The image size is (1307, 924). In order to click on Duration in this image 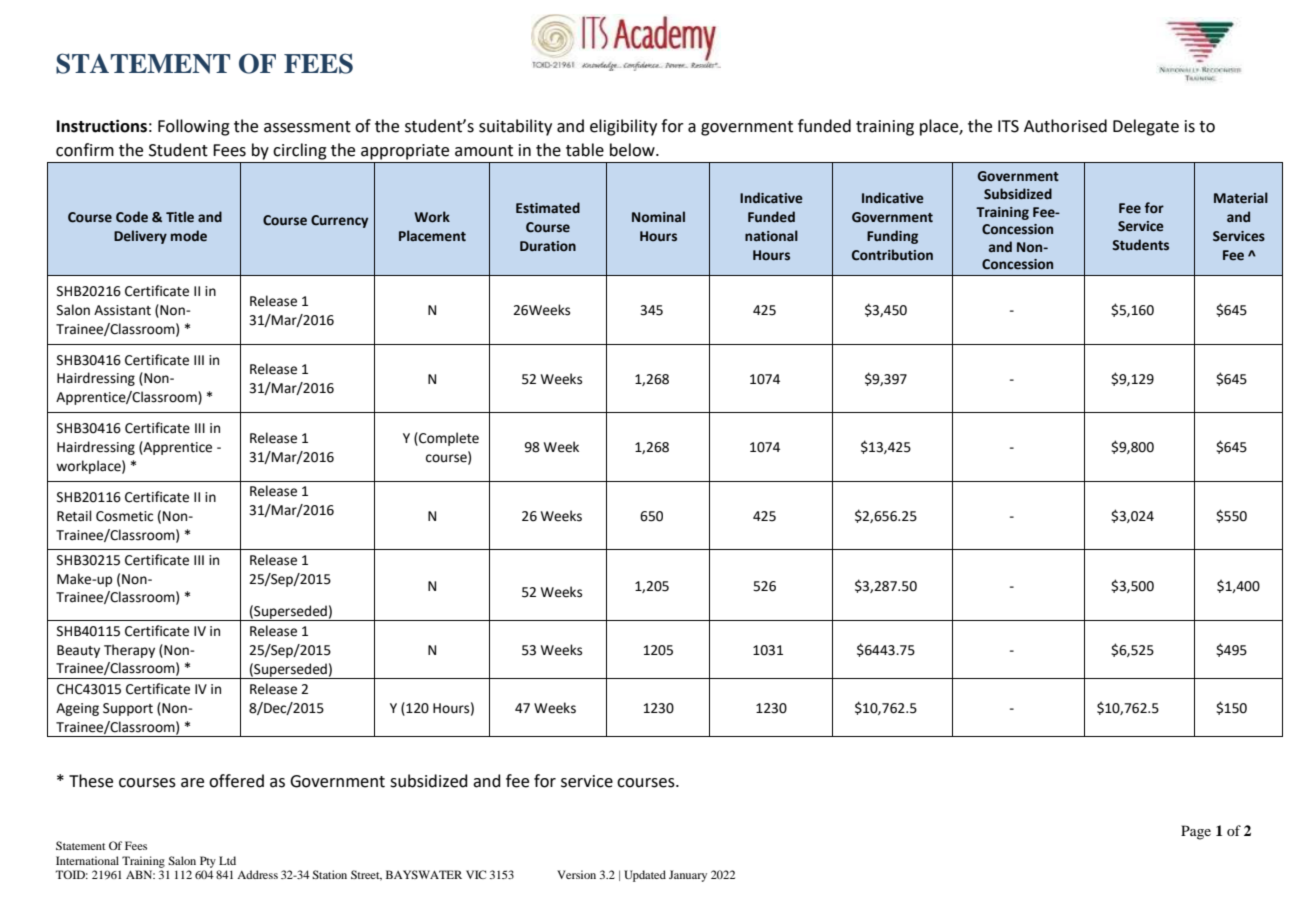, I will do `click(548, 246)`.
